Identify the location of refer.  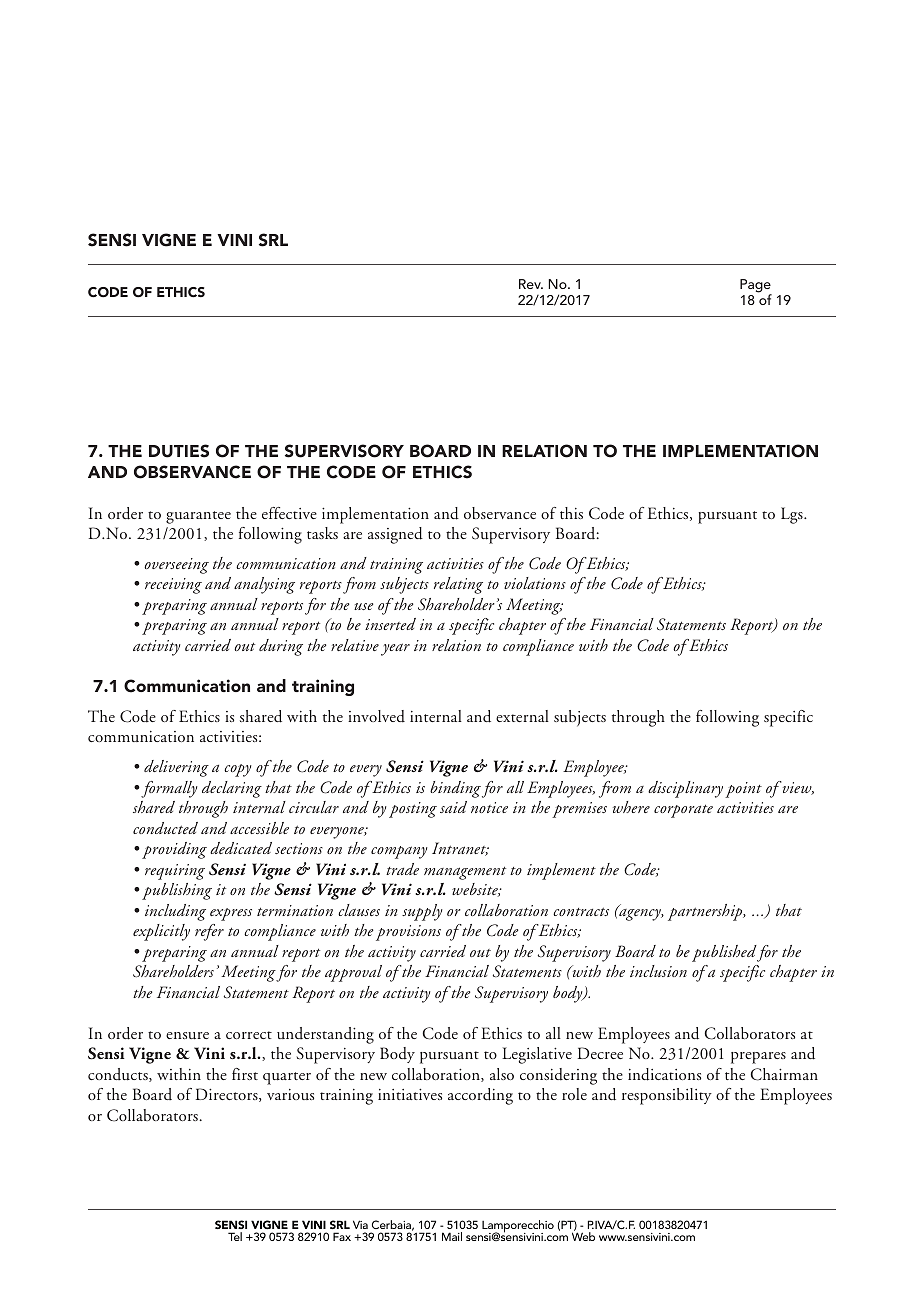
(209, 932).
